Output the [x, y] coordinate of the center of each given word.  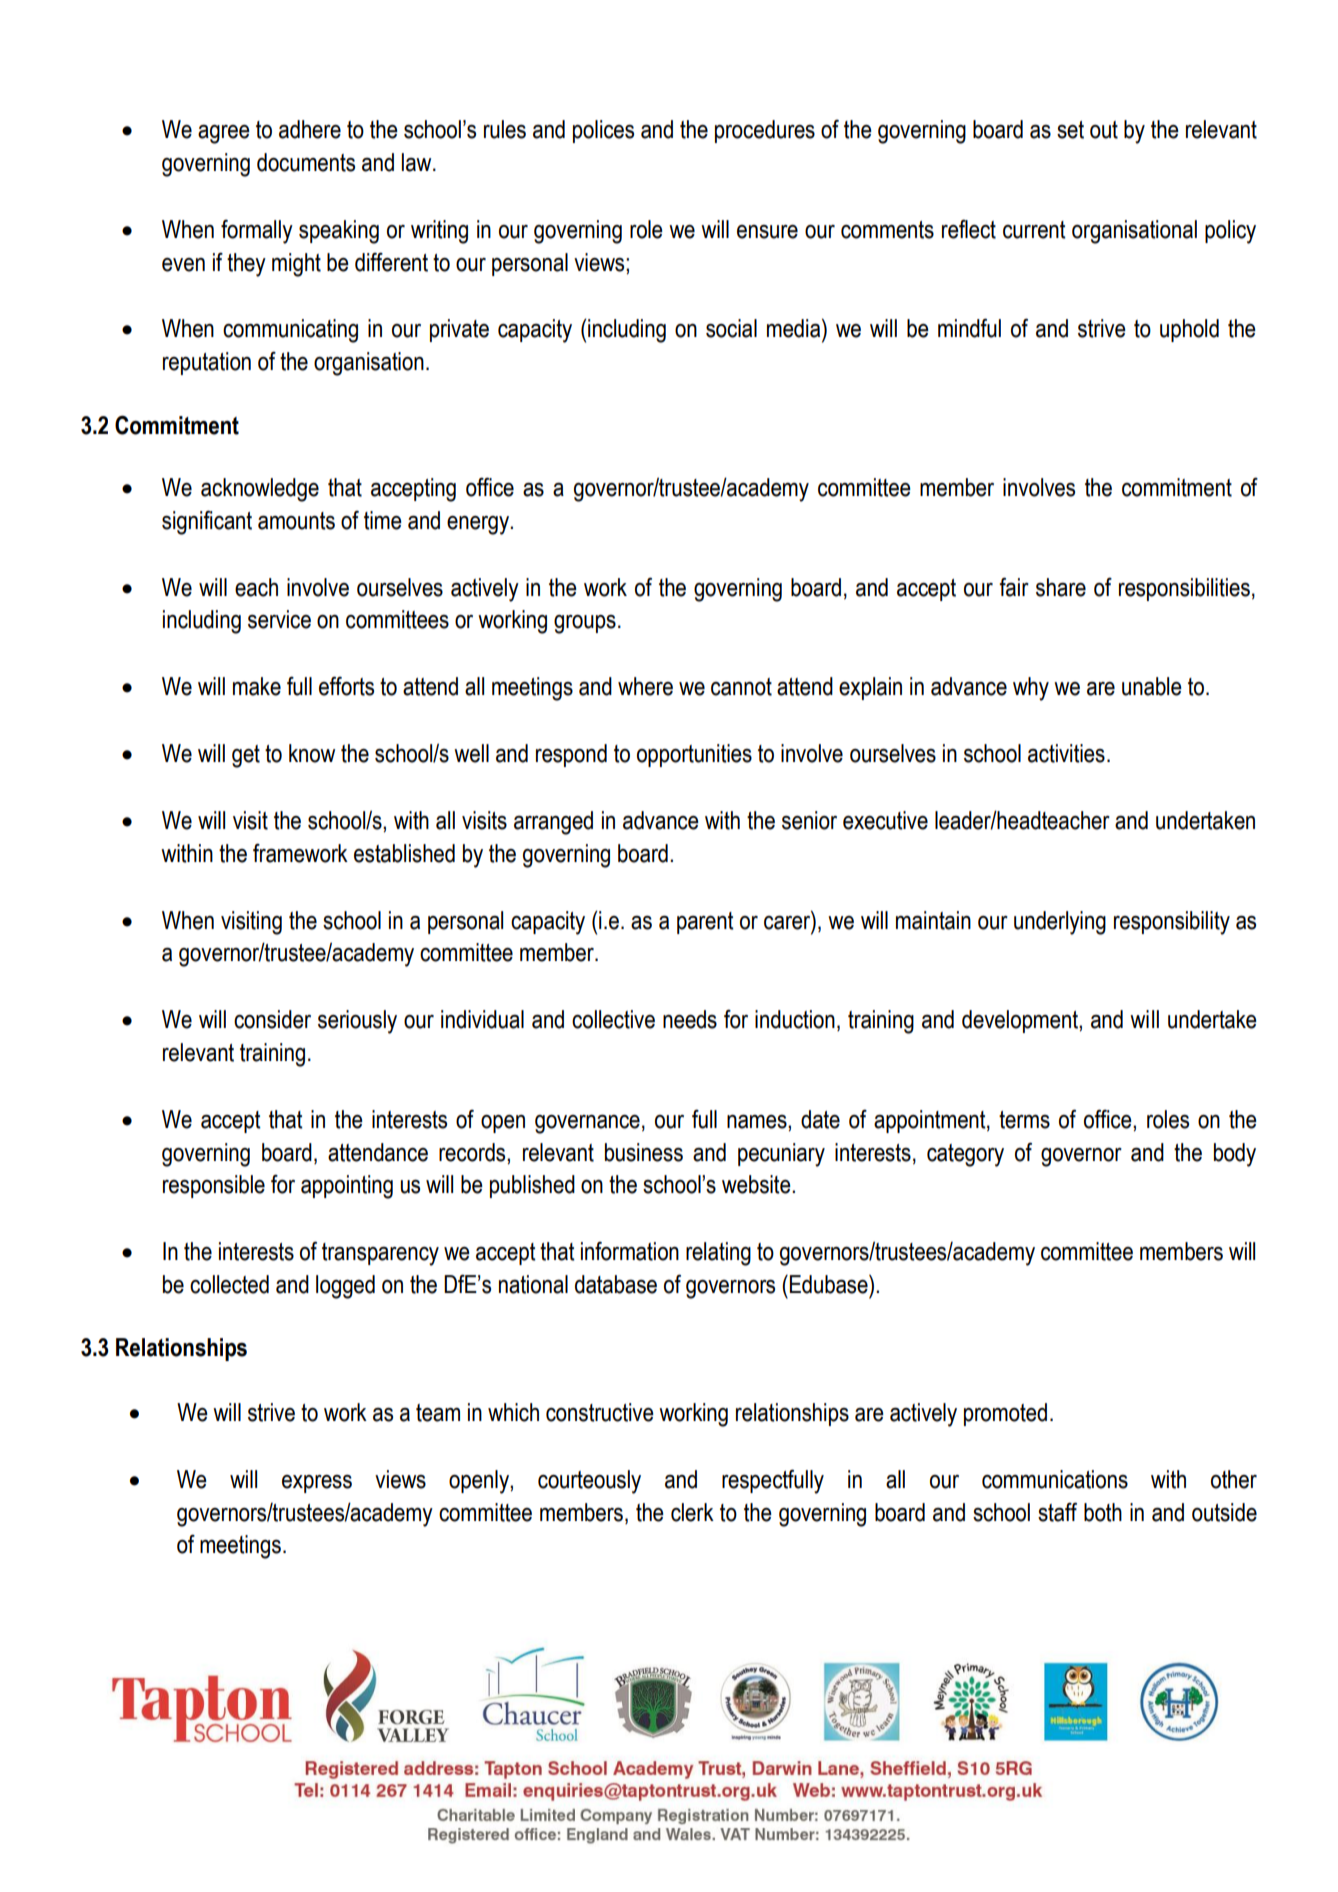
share [1061, 587]
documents [306, 162]
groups [585, 624]
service [279, 619]
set [1070, 130]
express [317, 1484]
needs [690, 1019]
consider [272, 1019]
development [1021, 1021]
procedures [765, 131]
